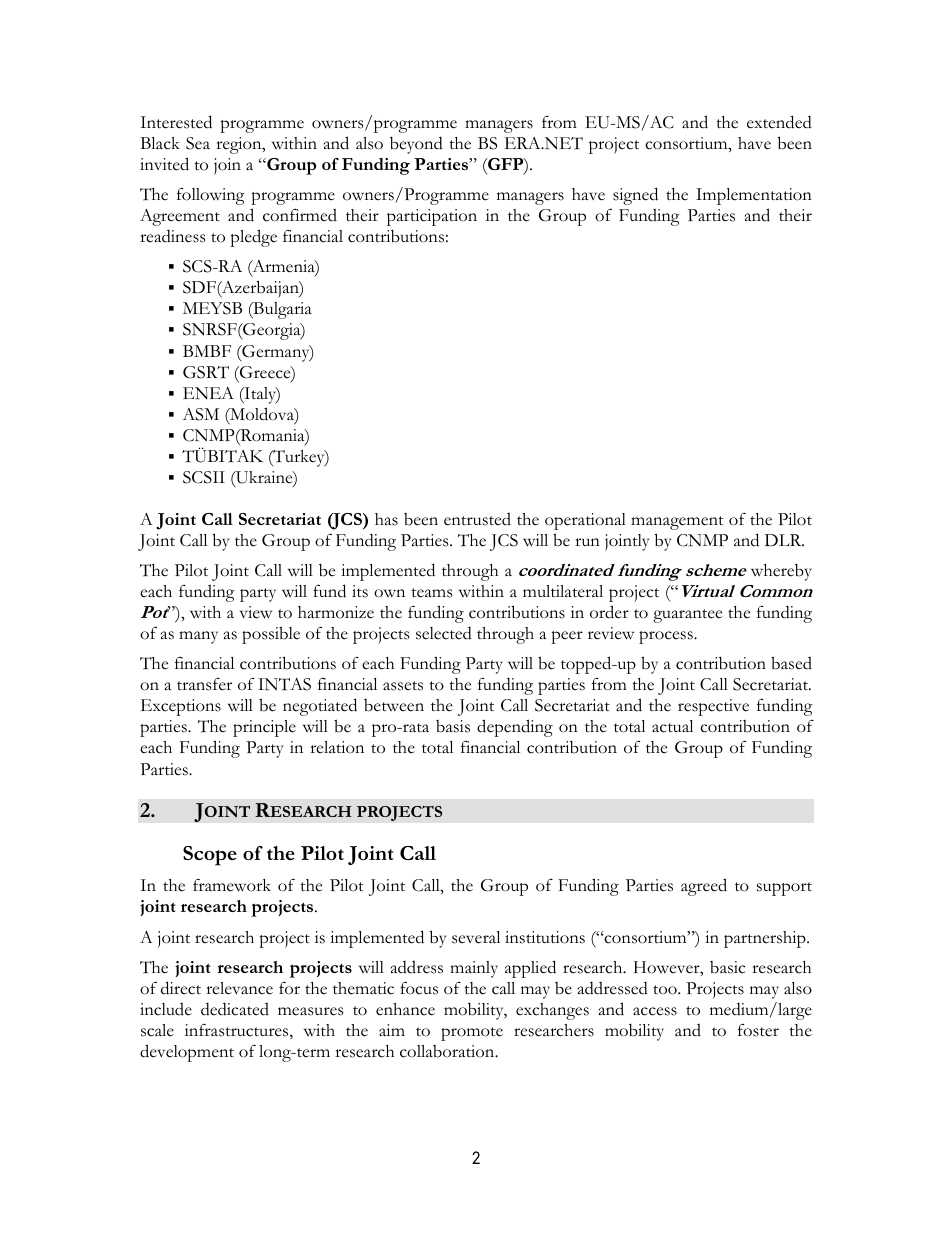 This screenshot has height=1233, width=952. What do you see at coordinates (677, 523) in the screenshot?
I see `management` at bounding box center [677, 523].
